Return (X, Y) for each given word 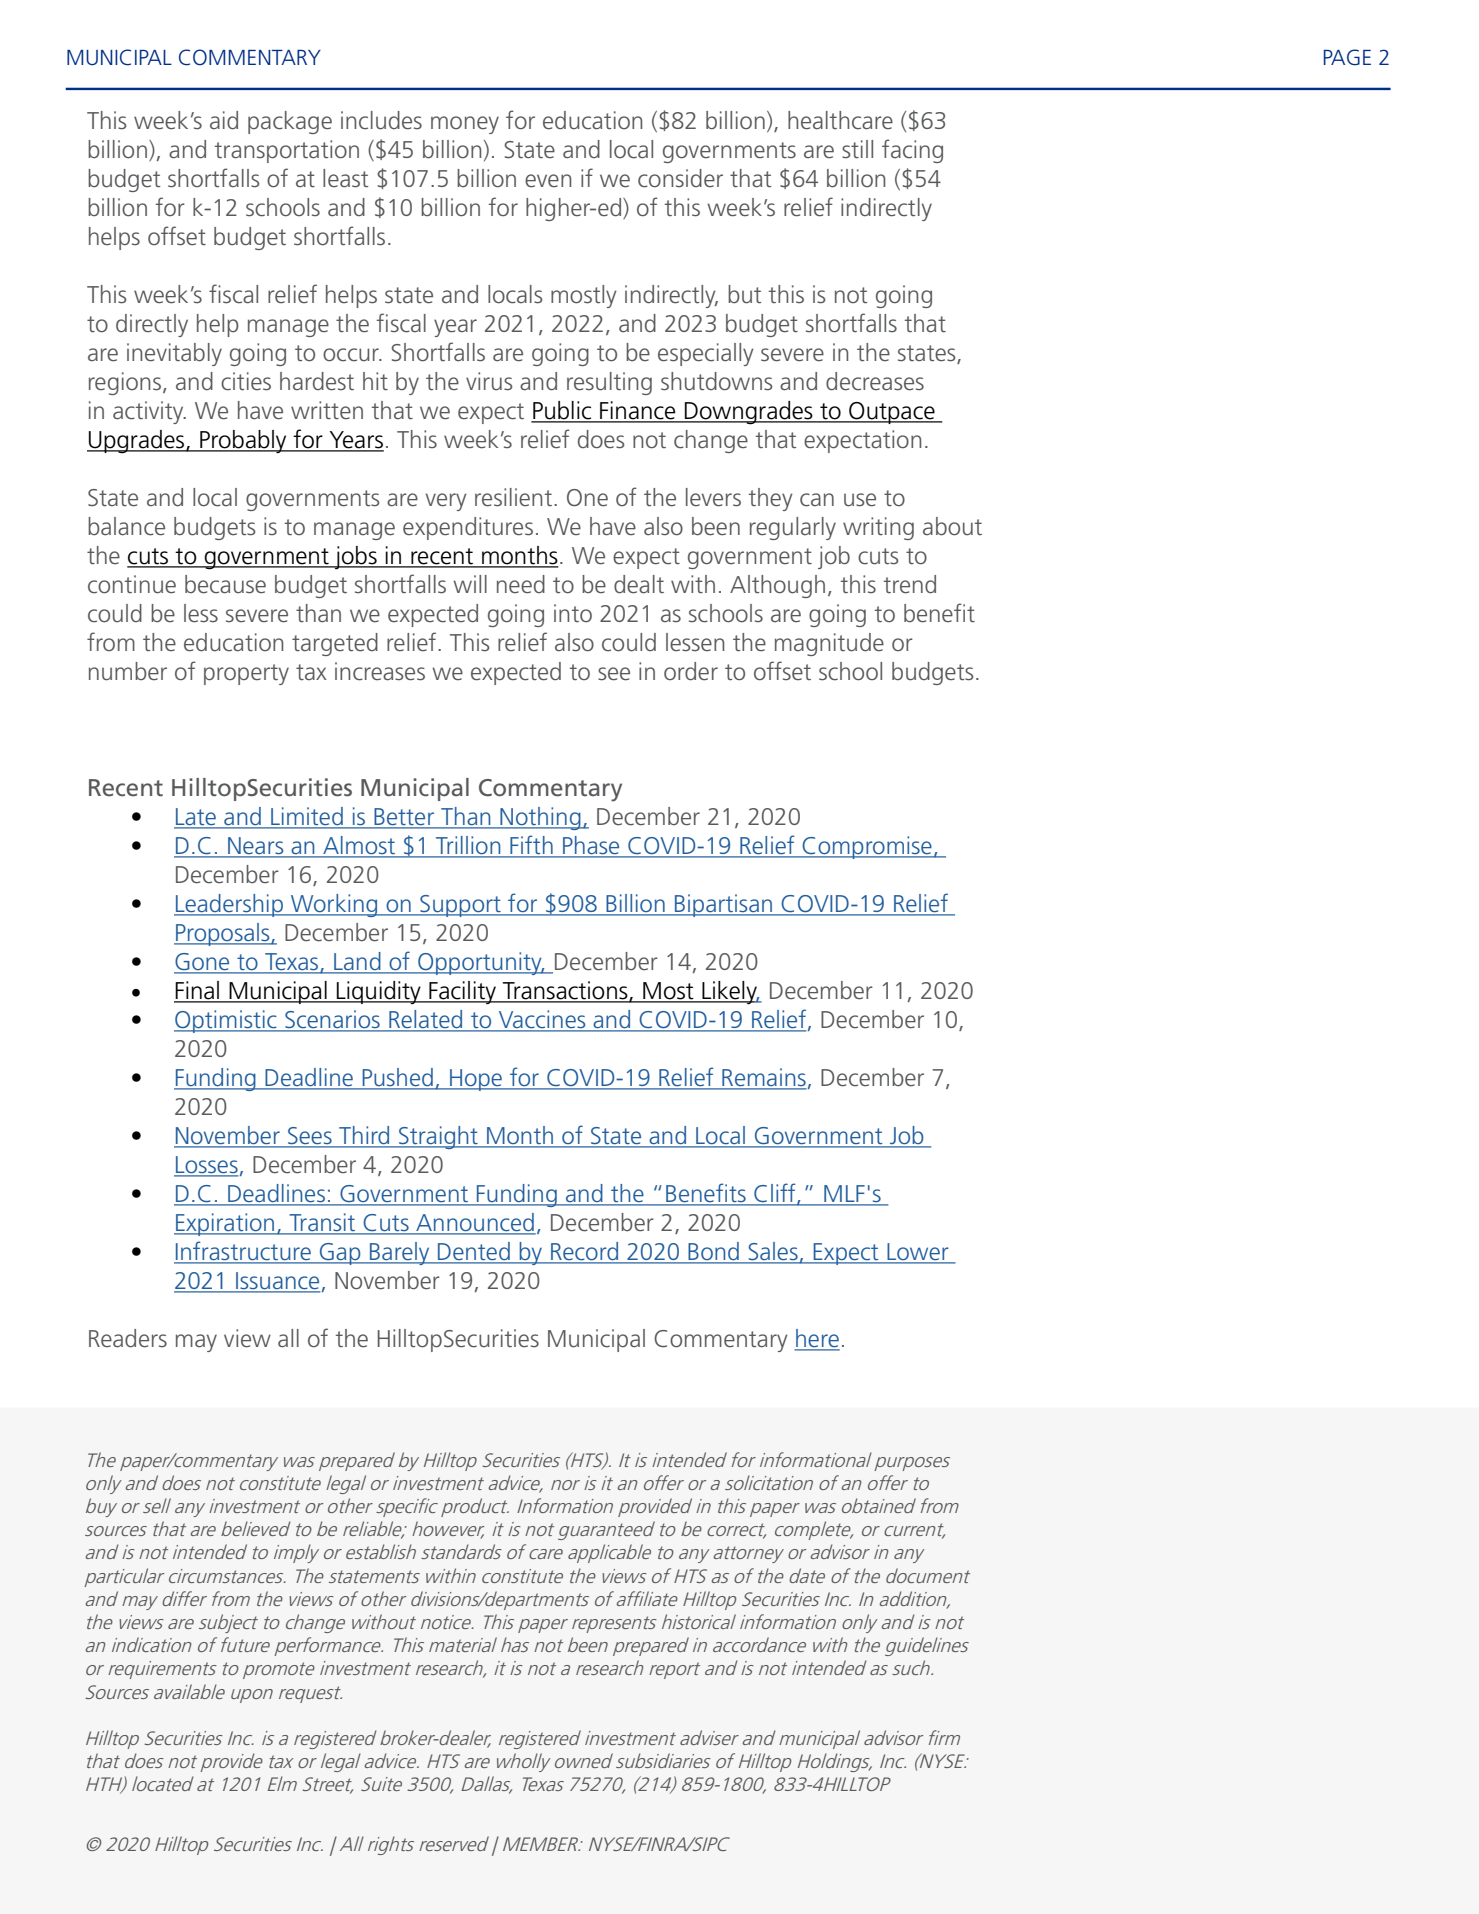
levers (713, 497)
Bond (713, 1252)
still (857, 149)
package (290, 122)
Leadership (229, 905)
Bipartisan (723, 905)
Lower (918, 1253)
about (952, 526)
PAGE (1347, 57)
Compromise (867, 847)
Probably (243, 441)
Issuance (277, 1282)
